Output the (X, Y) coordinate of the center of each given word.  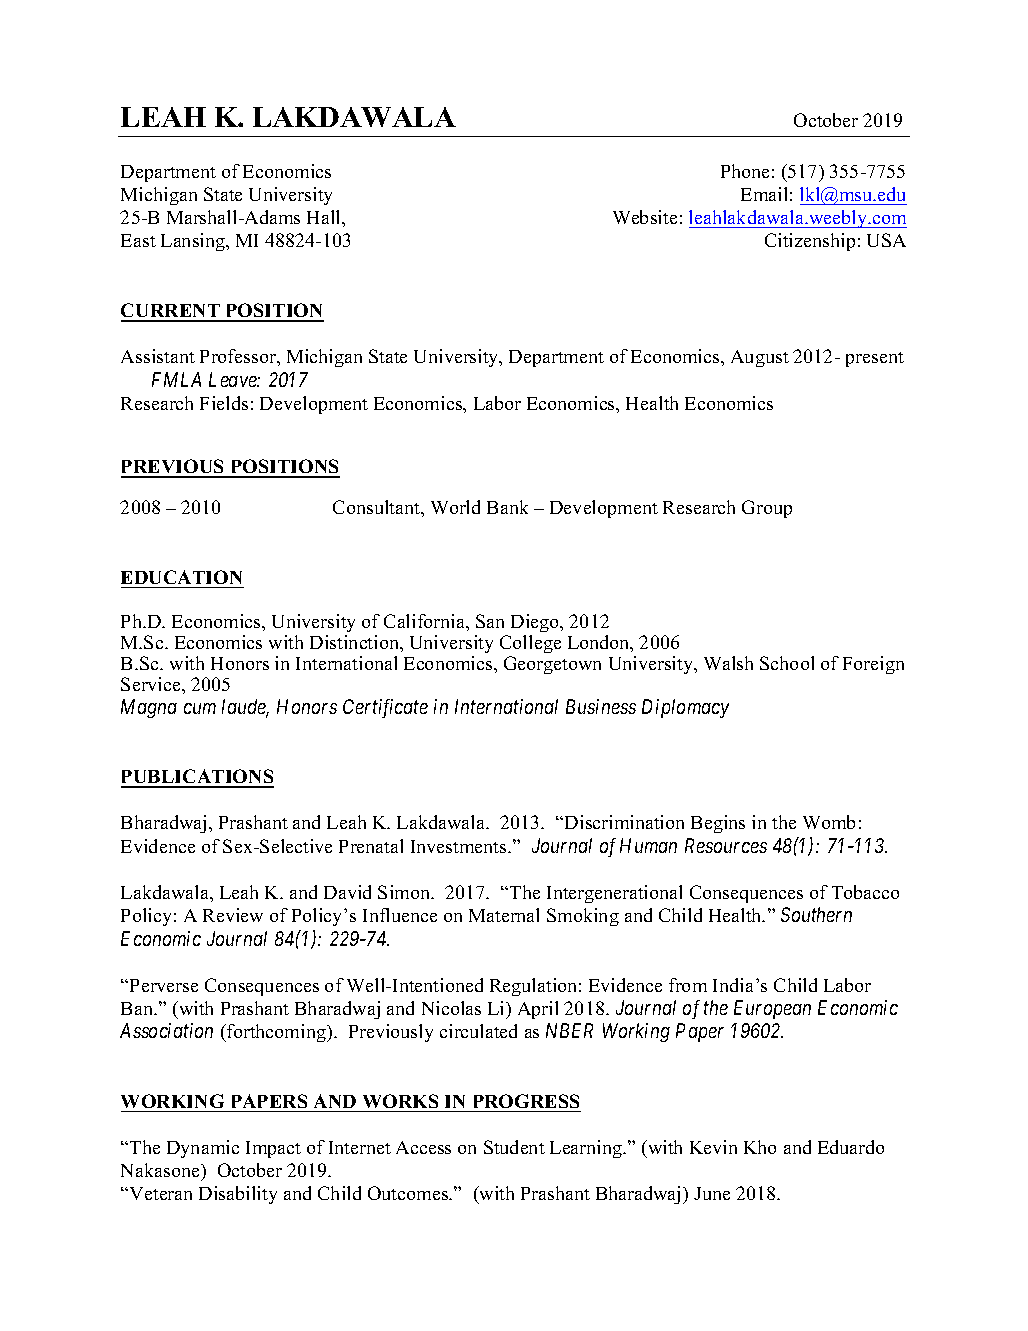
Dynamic (203, 1149)
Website (645, 217)
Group (767, 509)
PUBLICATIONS (197, 778)
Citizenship (810, 242)
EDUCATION (181, 577)
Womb (829, 822)
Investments (460, 846)
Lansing (194, 242)
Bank (507, 507)
